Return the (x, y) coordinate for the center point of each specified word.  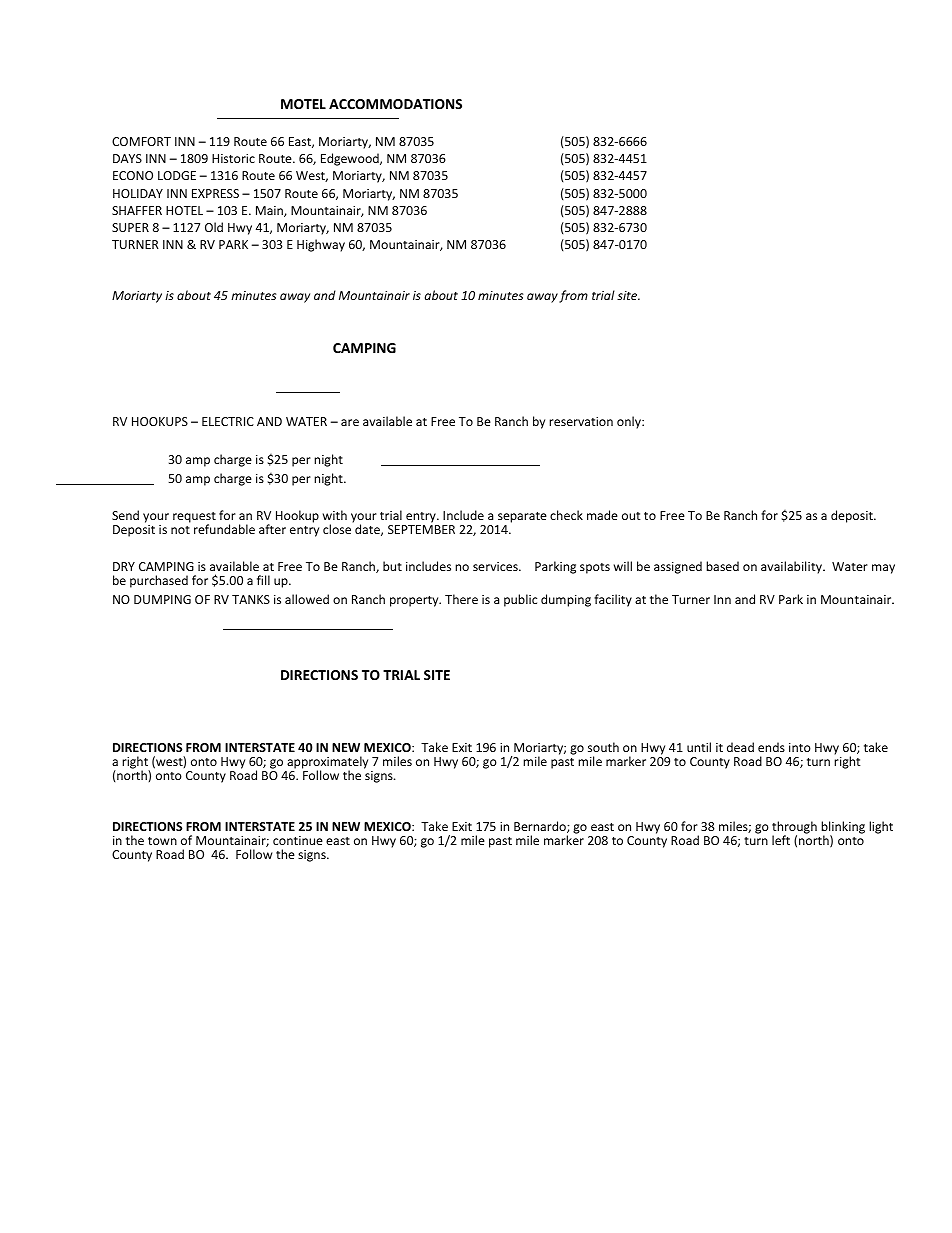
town (162, 841)
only (630, 422)
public (520, 600)
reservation (581, 421)
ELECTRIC (228, 421)
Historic (233, 158)
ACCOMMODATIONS (395, 104)
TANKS (251, 599)
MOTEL (303, 104)
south (603, 747)
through (794, 829)
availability (792, 567)
